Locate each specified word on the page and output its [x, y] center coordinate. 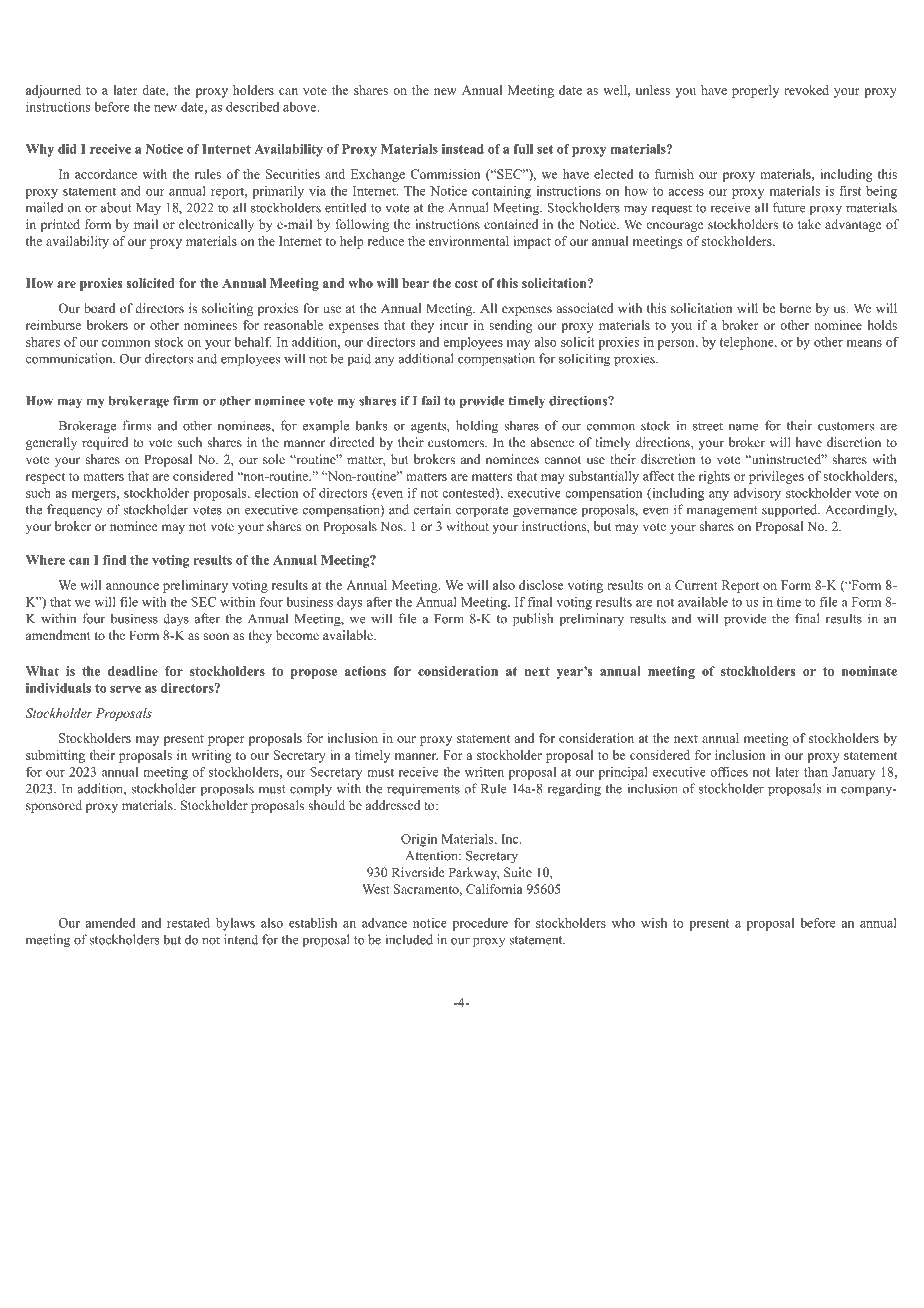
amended [110, 923]
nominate [869, 671]
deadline [133, 671]
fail [431, 401]
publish [533, 620]
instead [463, 149]
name [743, 427]
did [67, 149]
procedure [480, 924]
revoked [806, 90]
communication [70, 358]
